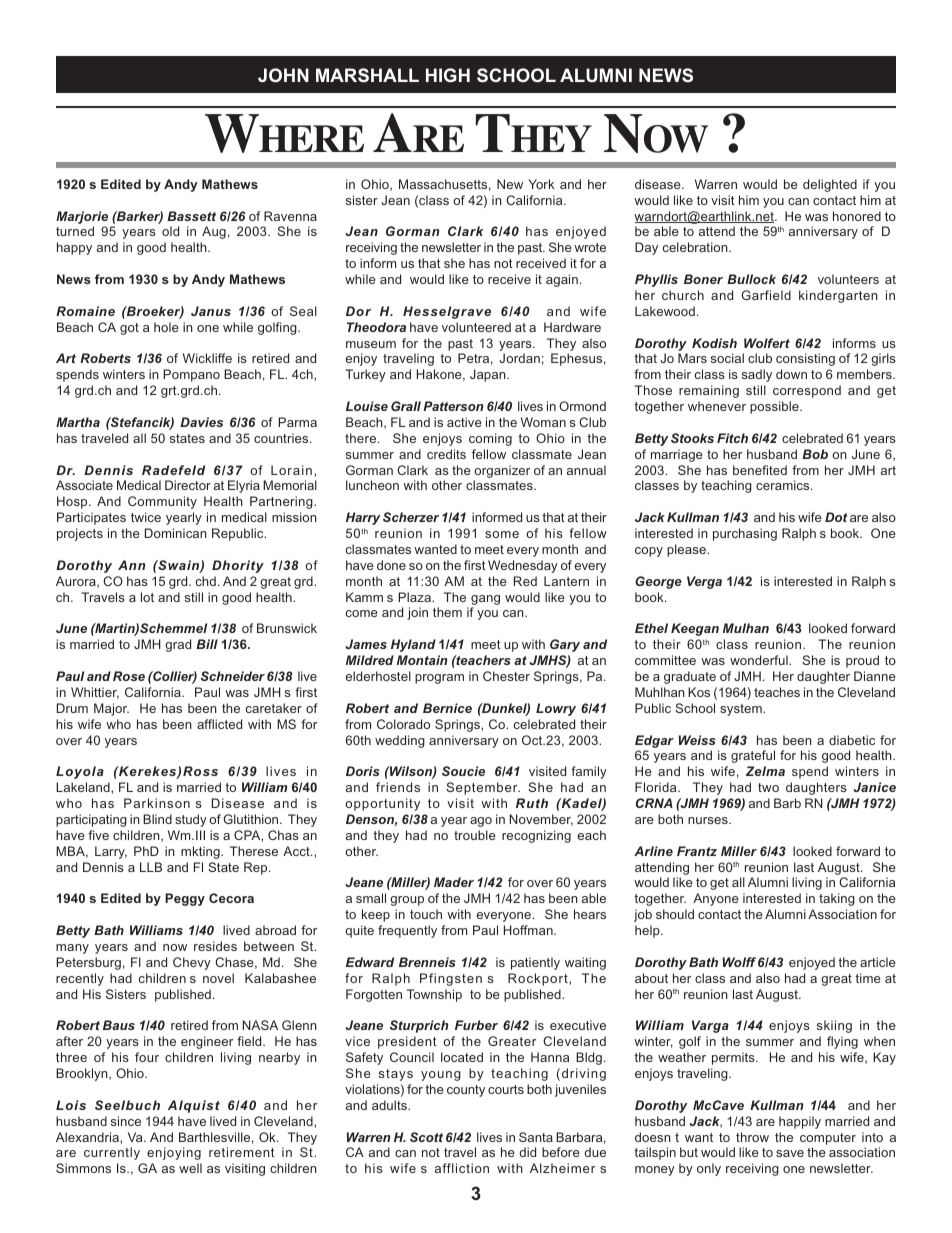 The height and width of the screenshot is (1233, 952). I want to click on wonderful, so click(760, 660).
